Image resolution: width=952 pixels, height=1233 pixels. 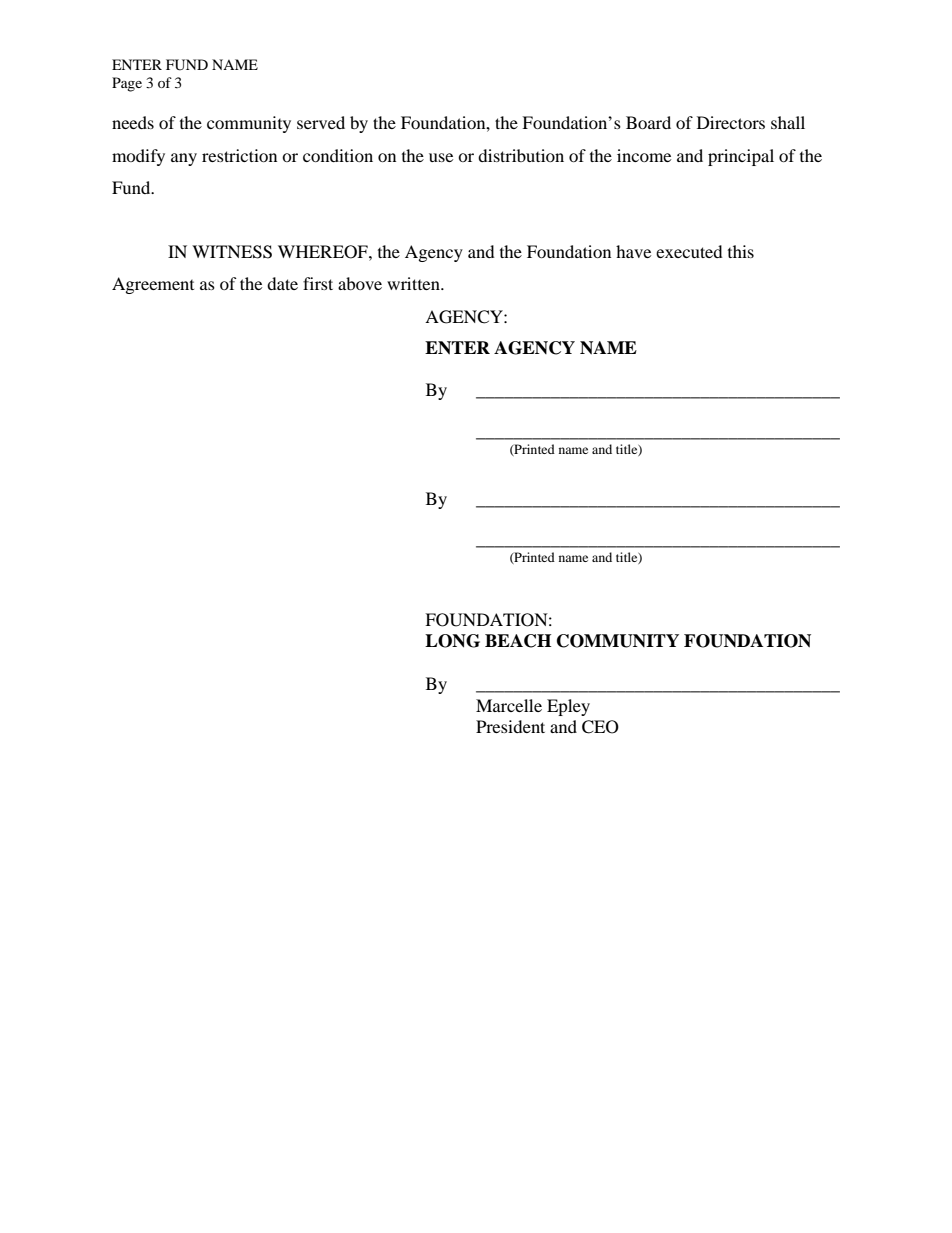 I want to click on this, so click(x=741, y=251).
